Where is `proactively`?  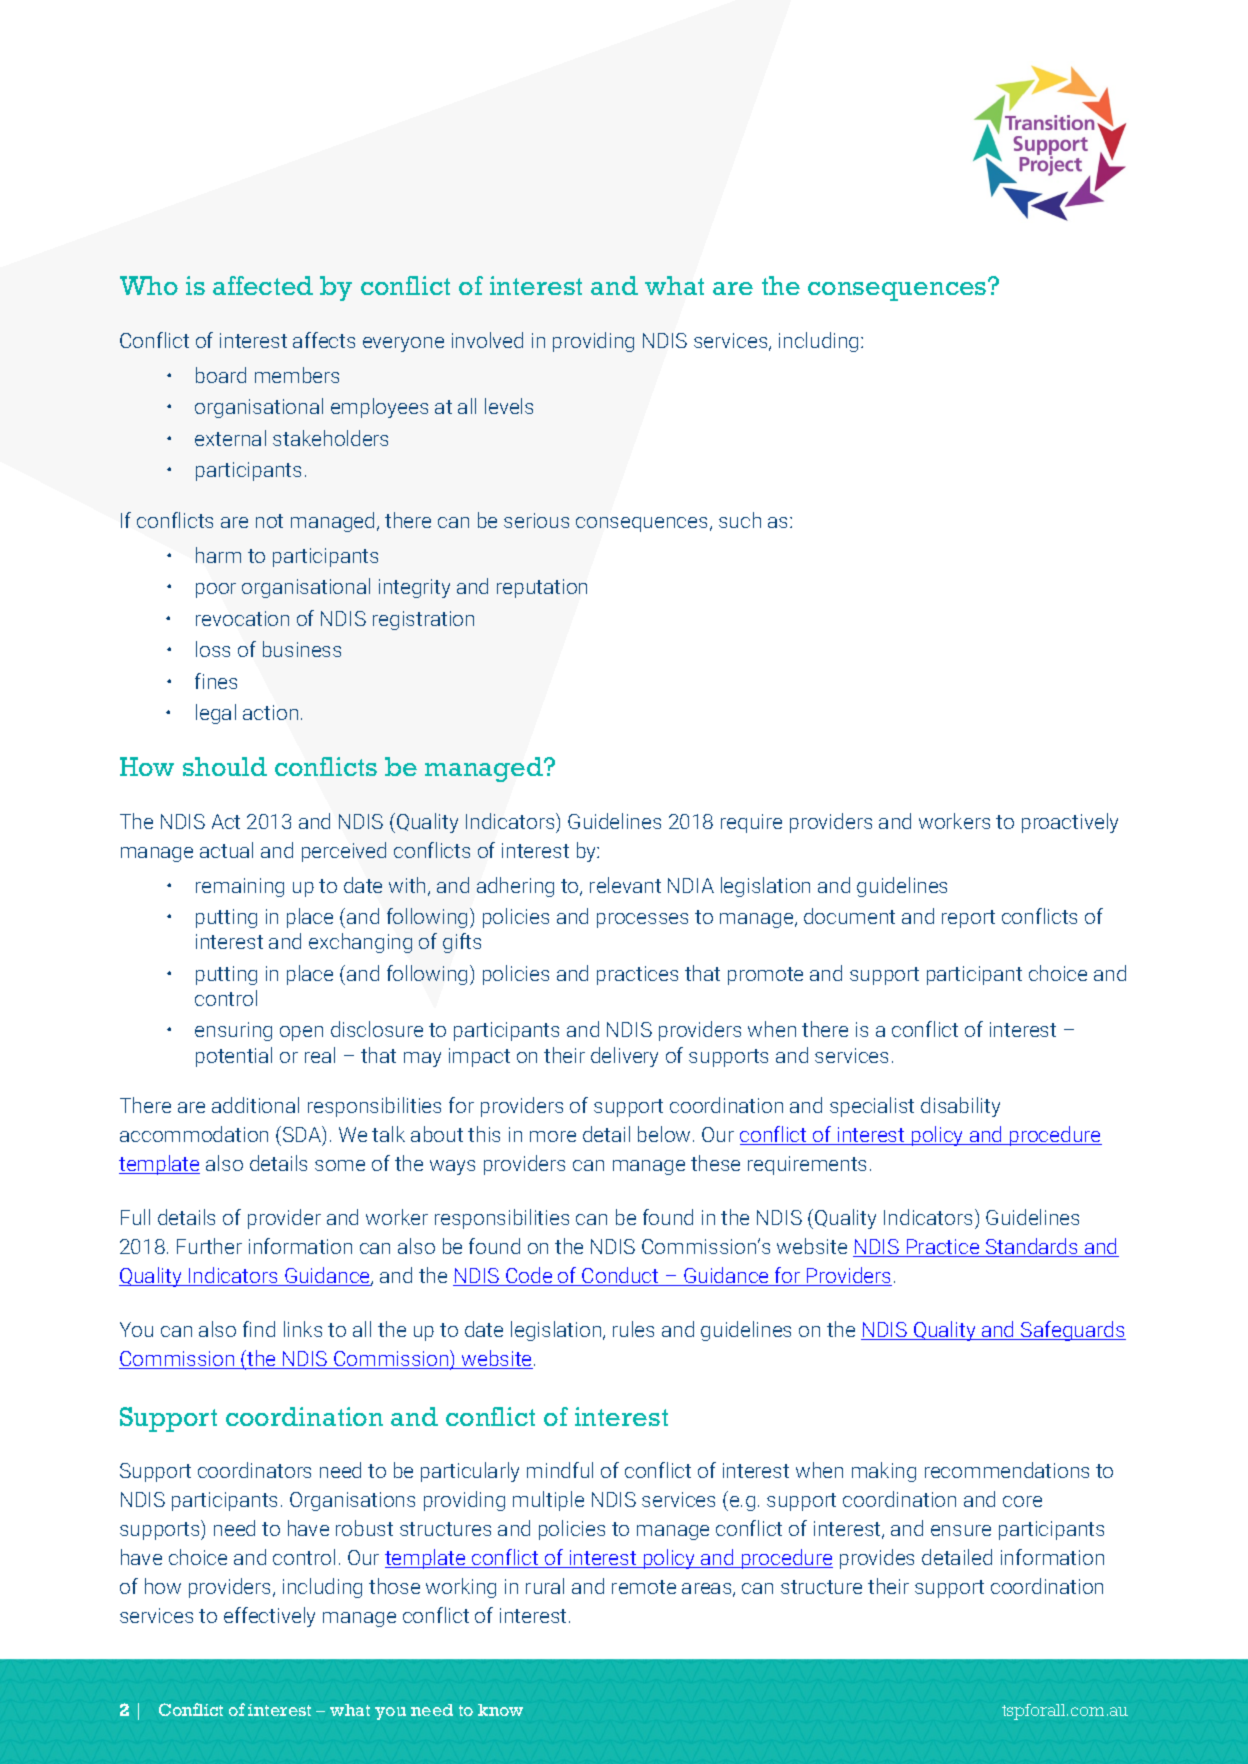
proactively is located at coordinates (1070, 823).
